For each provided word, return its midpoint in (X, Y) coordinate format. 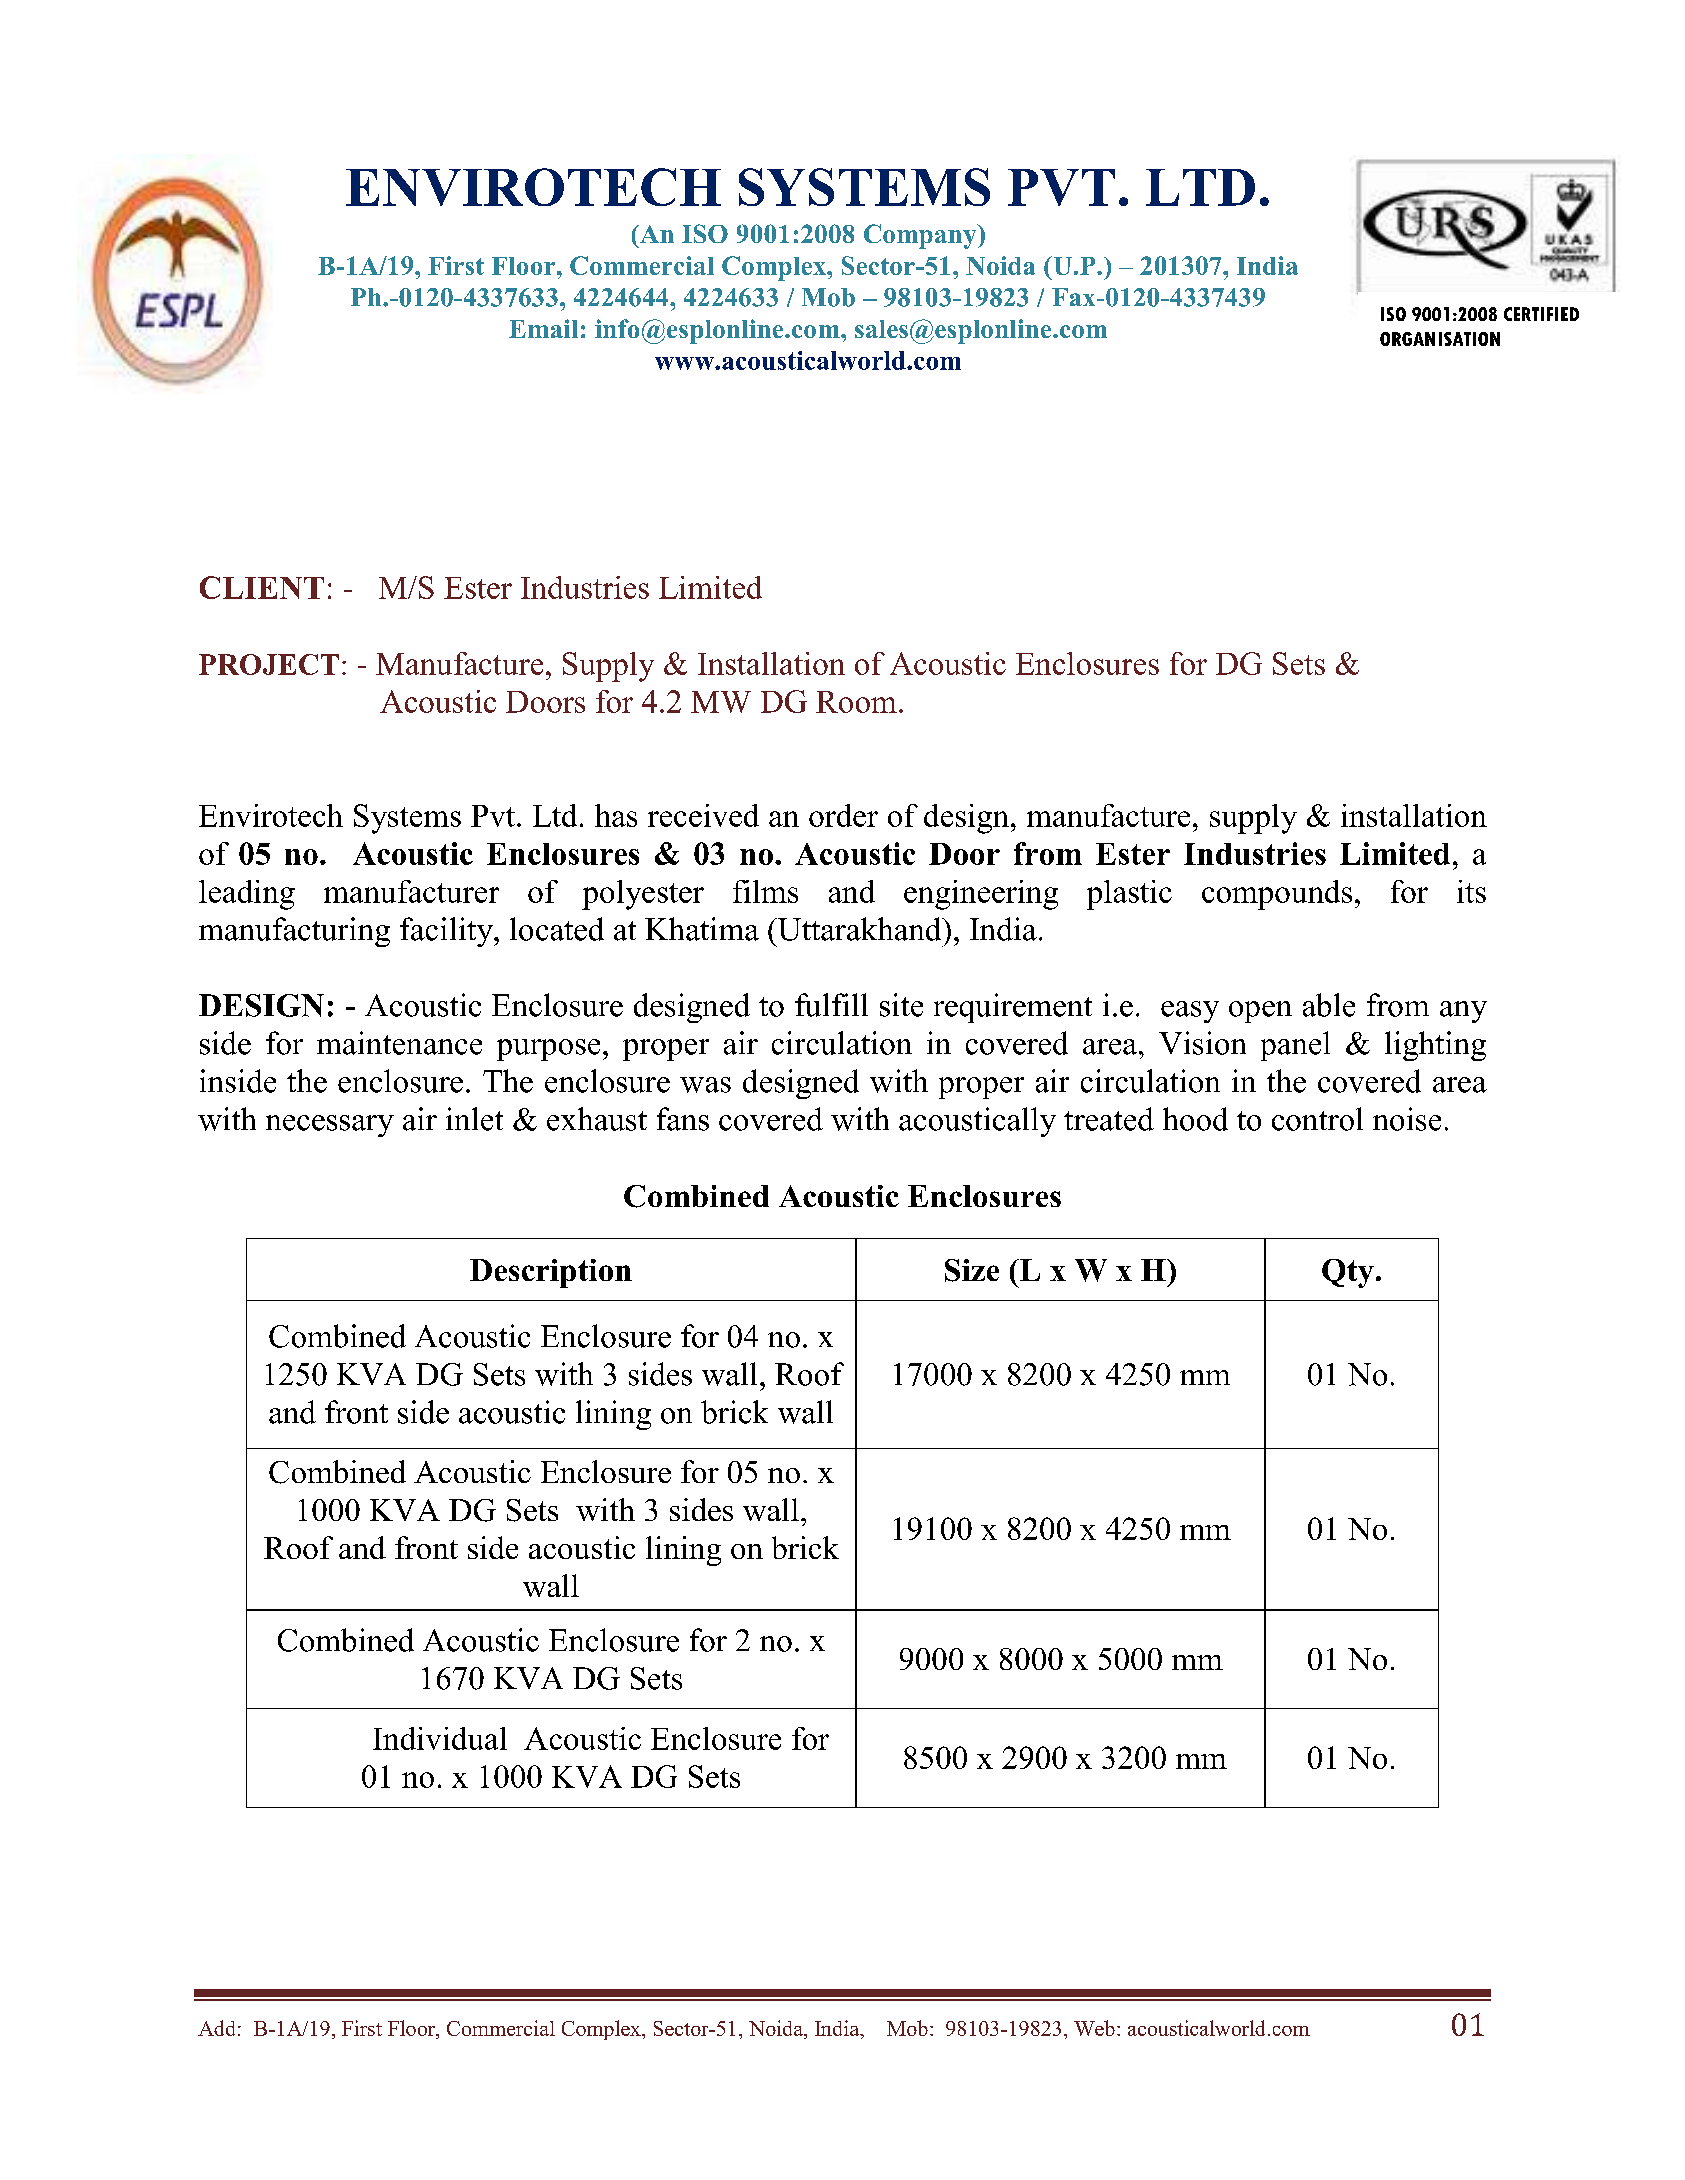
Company (921, 236)
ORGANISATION (1440, 339)
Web (1094, 2028)
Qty (1348, 1273)
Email (543, 328)
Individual (440, 1738)
